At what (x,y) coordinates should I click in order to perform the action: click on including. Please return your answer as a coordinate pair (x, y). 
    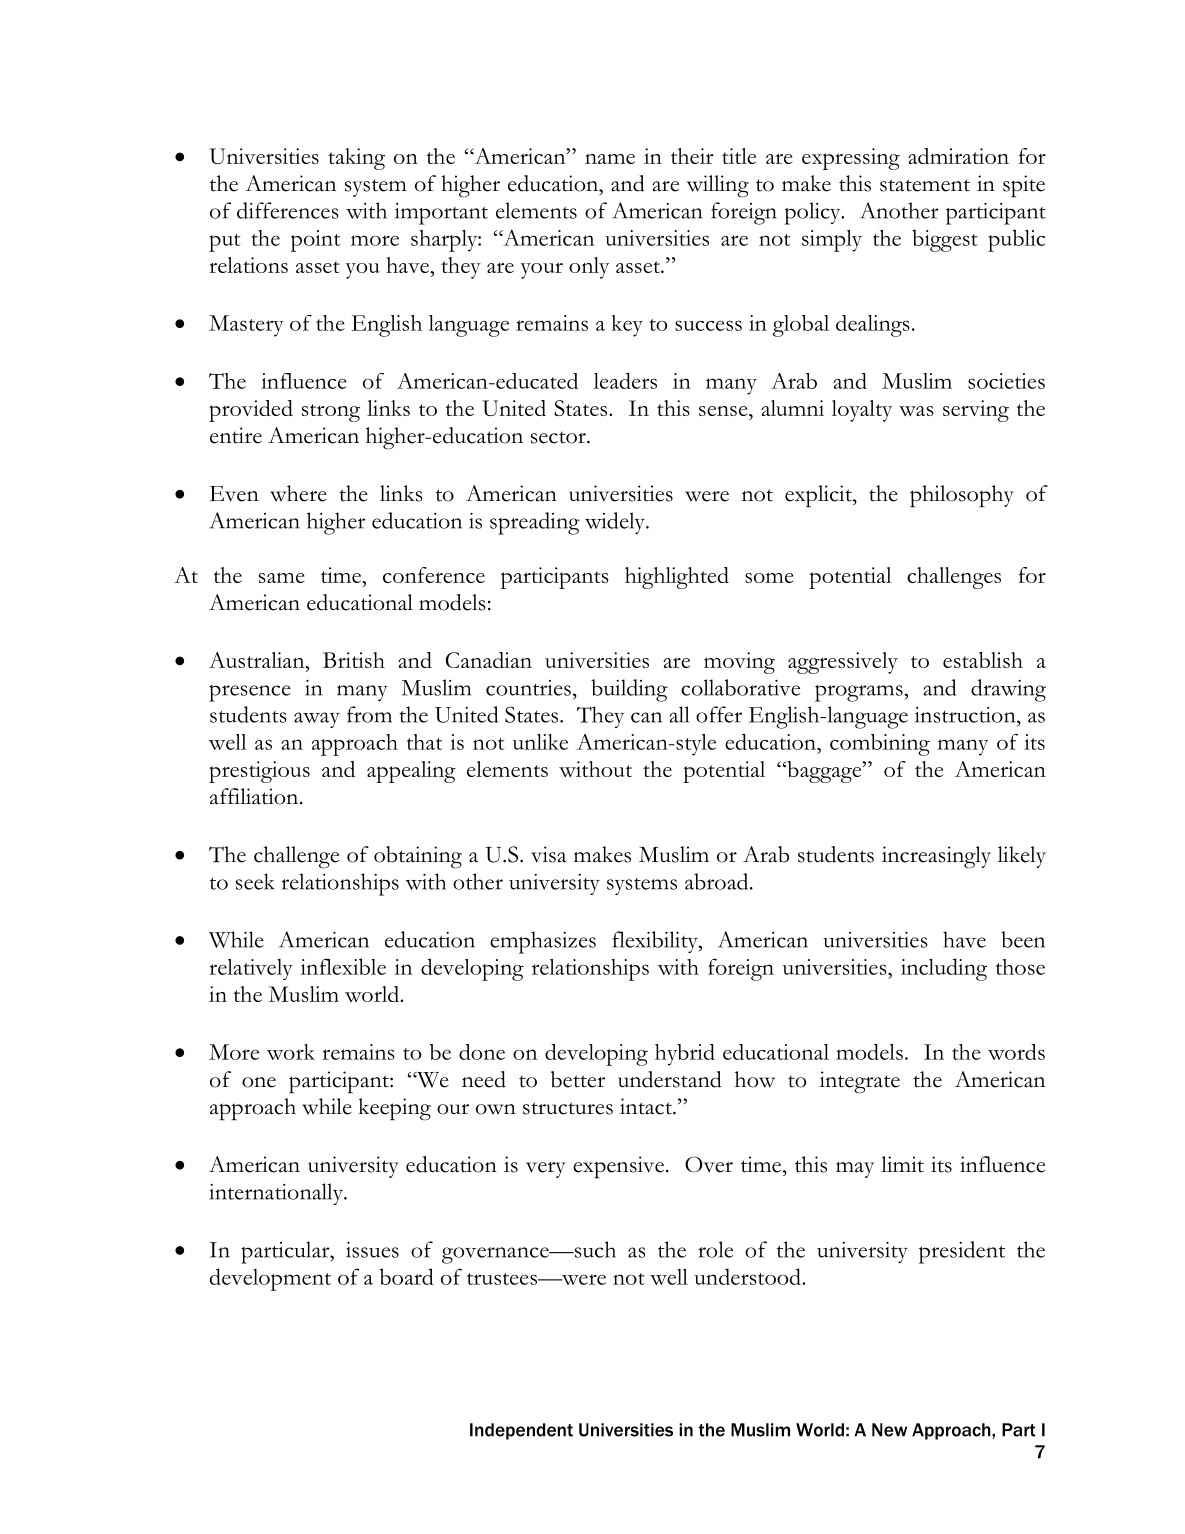
    Looking at the image, I should click on (944, 969).
